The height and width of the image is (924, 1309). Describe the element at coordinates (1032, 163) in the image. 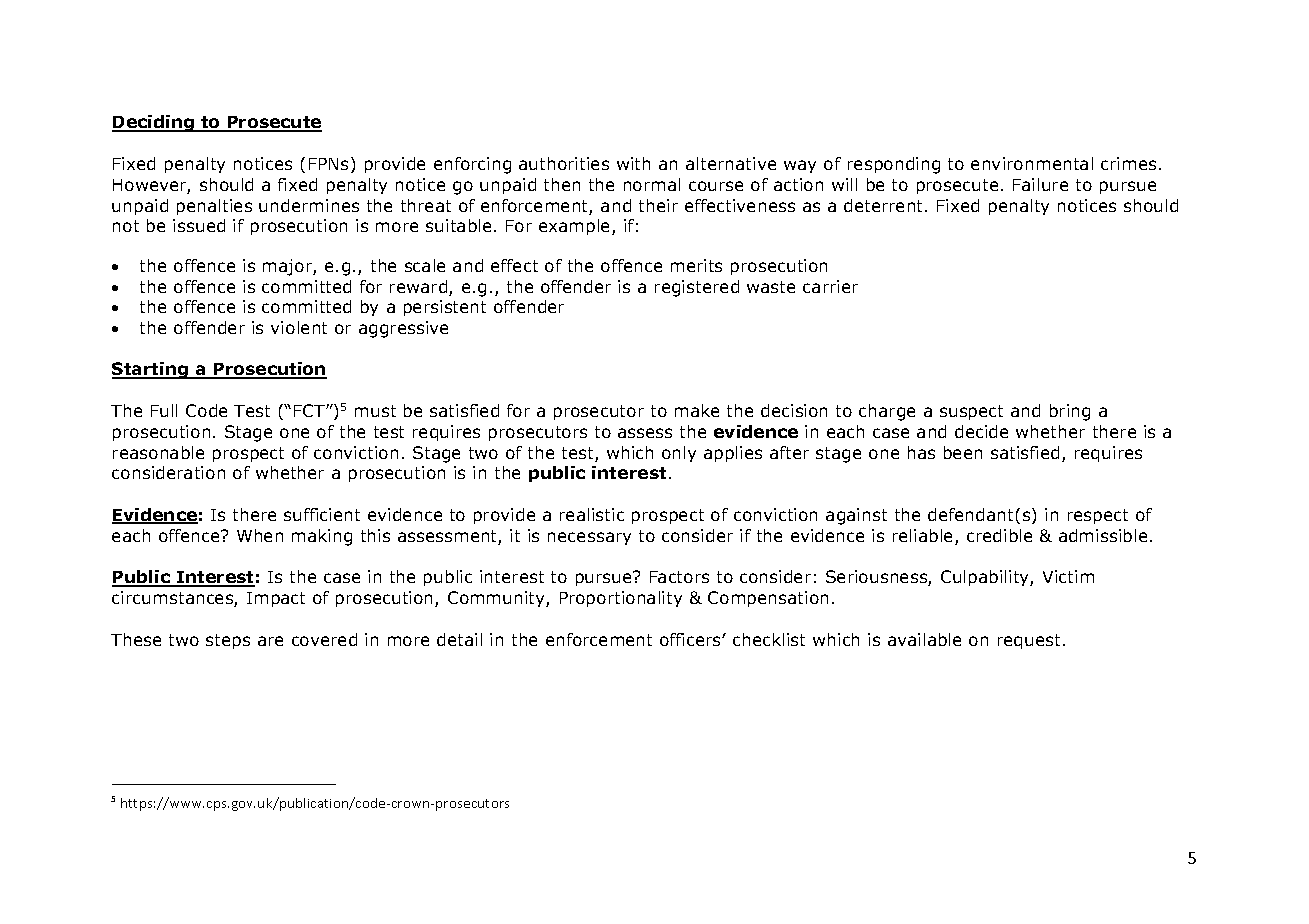

I see `environmental` at that location.
